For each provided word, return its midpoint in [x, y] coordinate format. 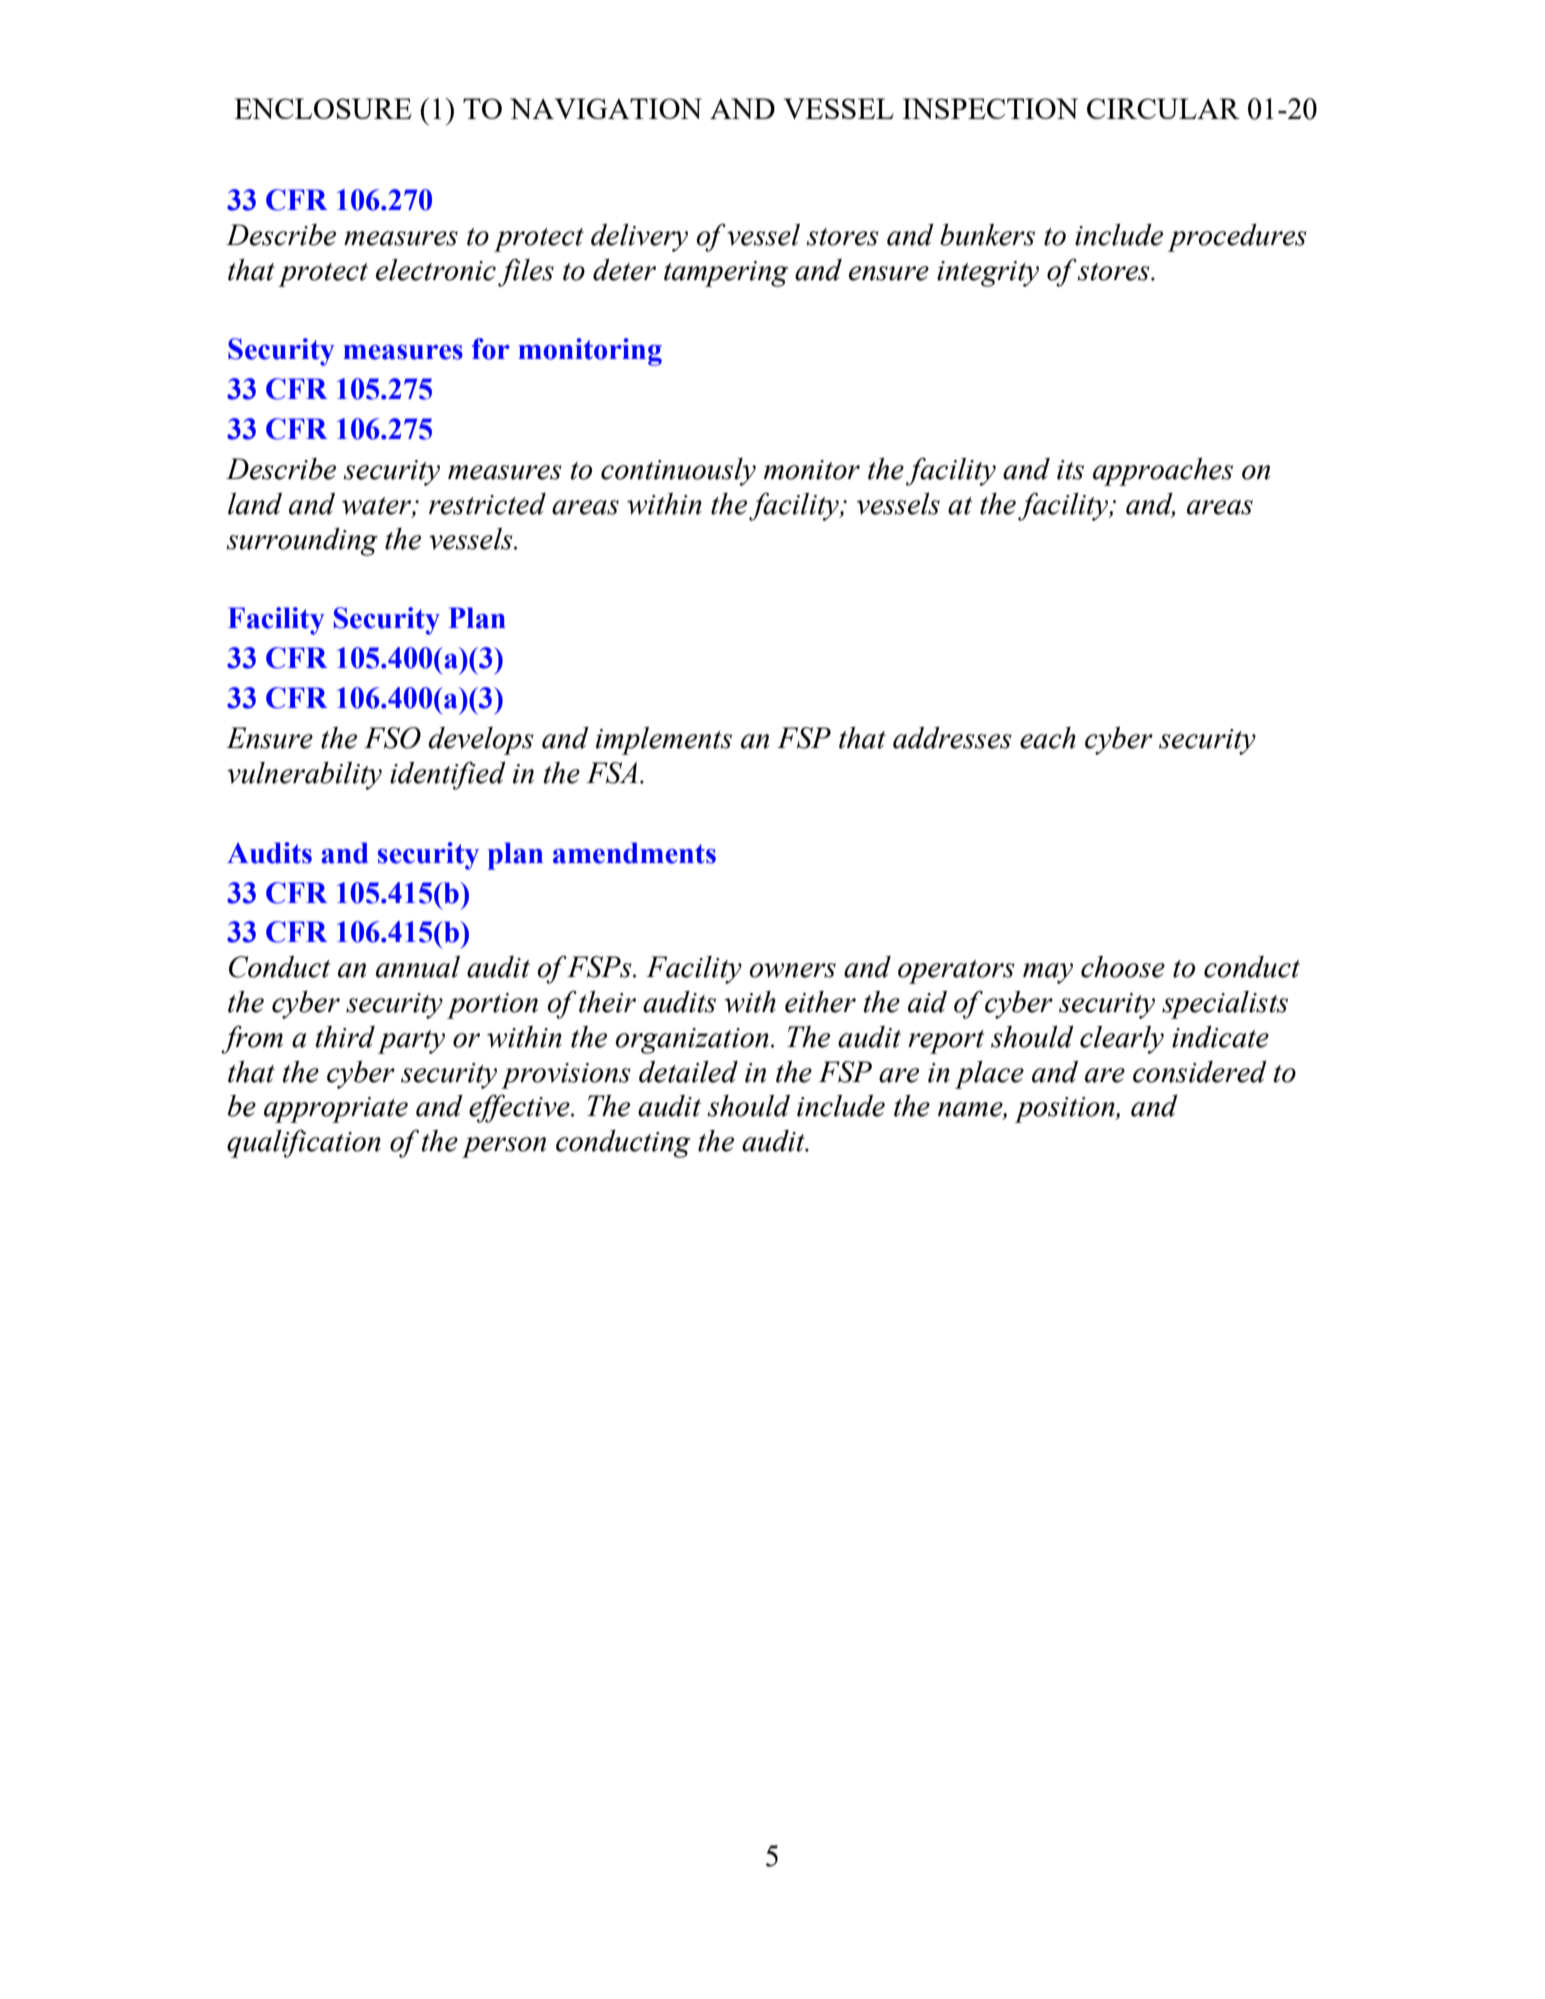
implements [664, 741]
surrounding [302, 542]
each [1048, 738]
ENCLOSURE [323, 108]
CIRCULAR [1163, 108]
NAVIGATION [606, 108]
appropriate [336, 1110]
